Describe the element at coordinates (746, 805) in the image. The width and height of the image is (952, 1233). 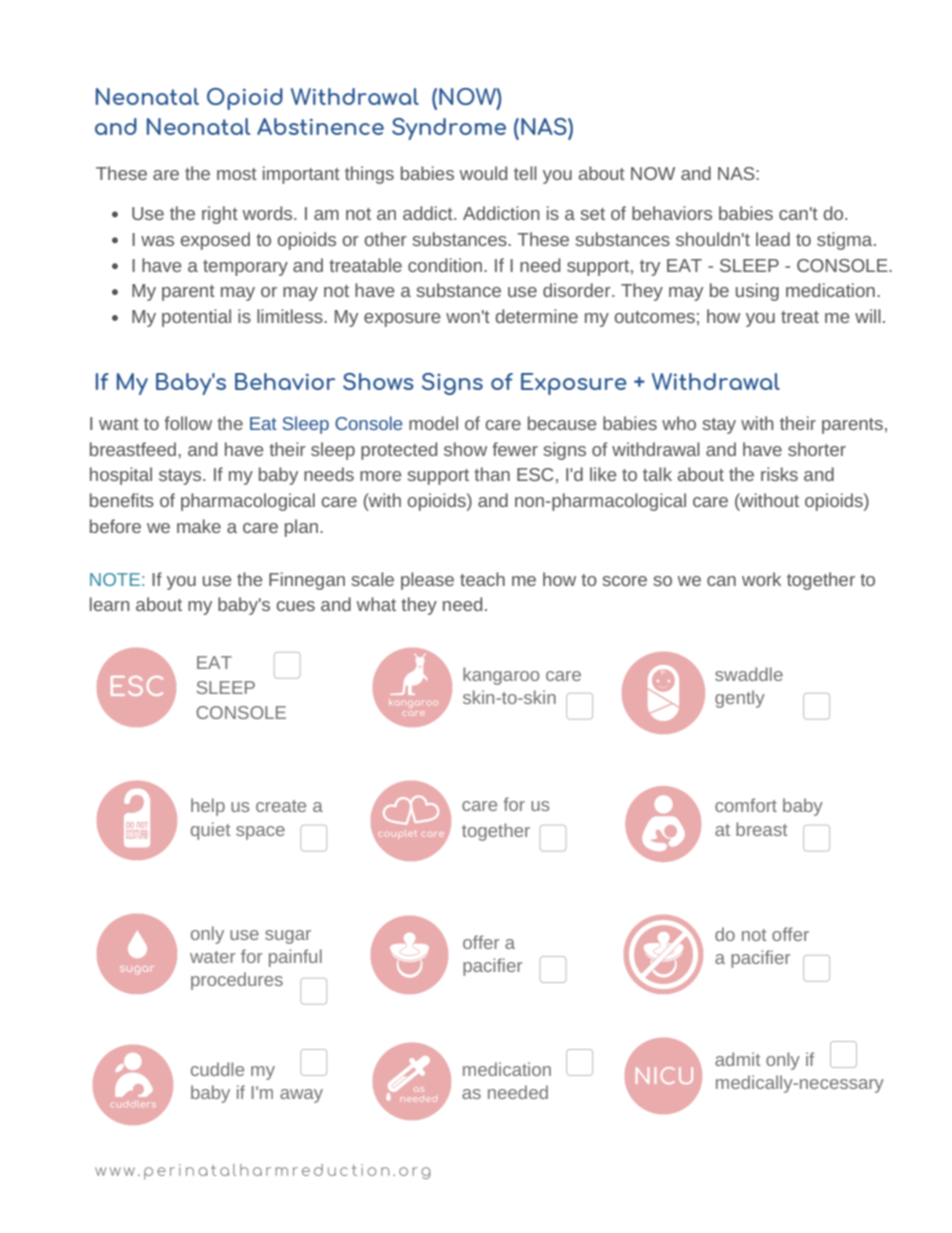
I see `comfort` at that location.
